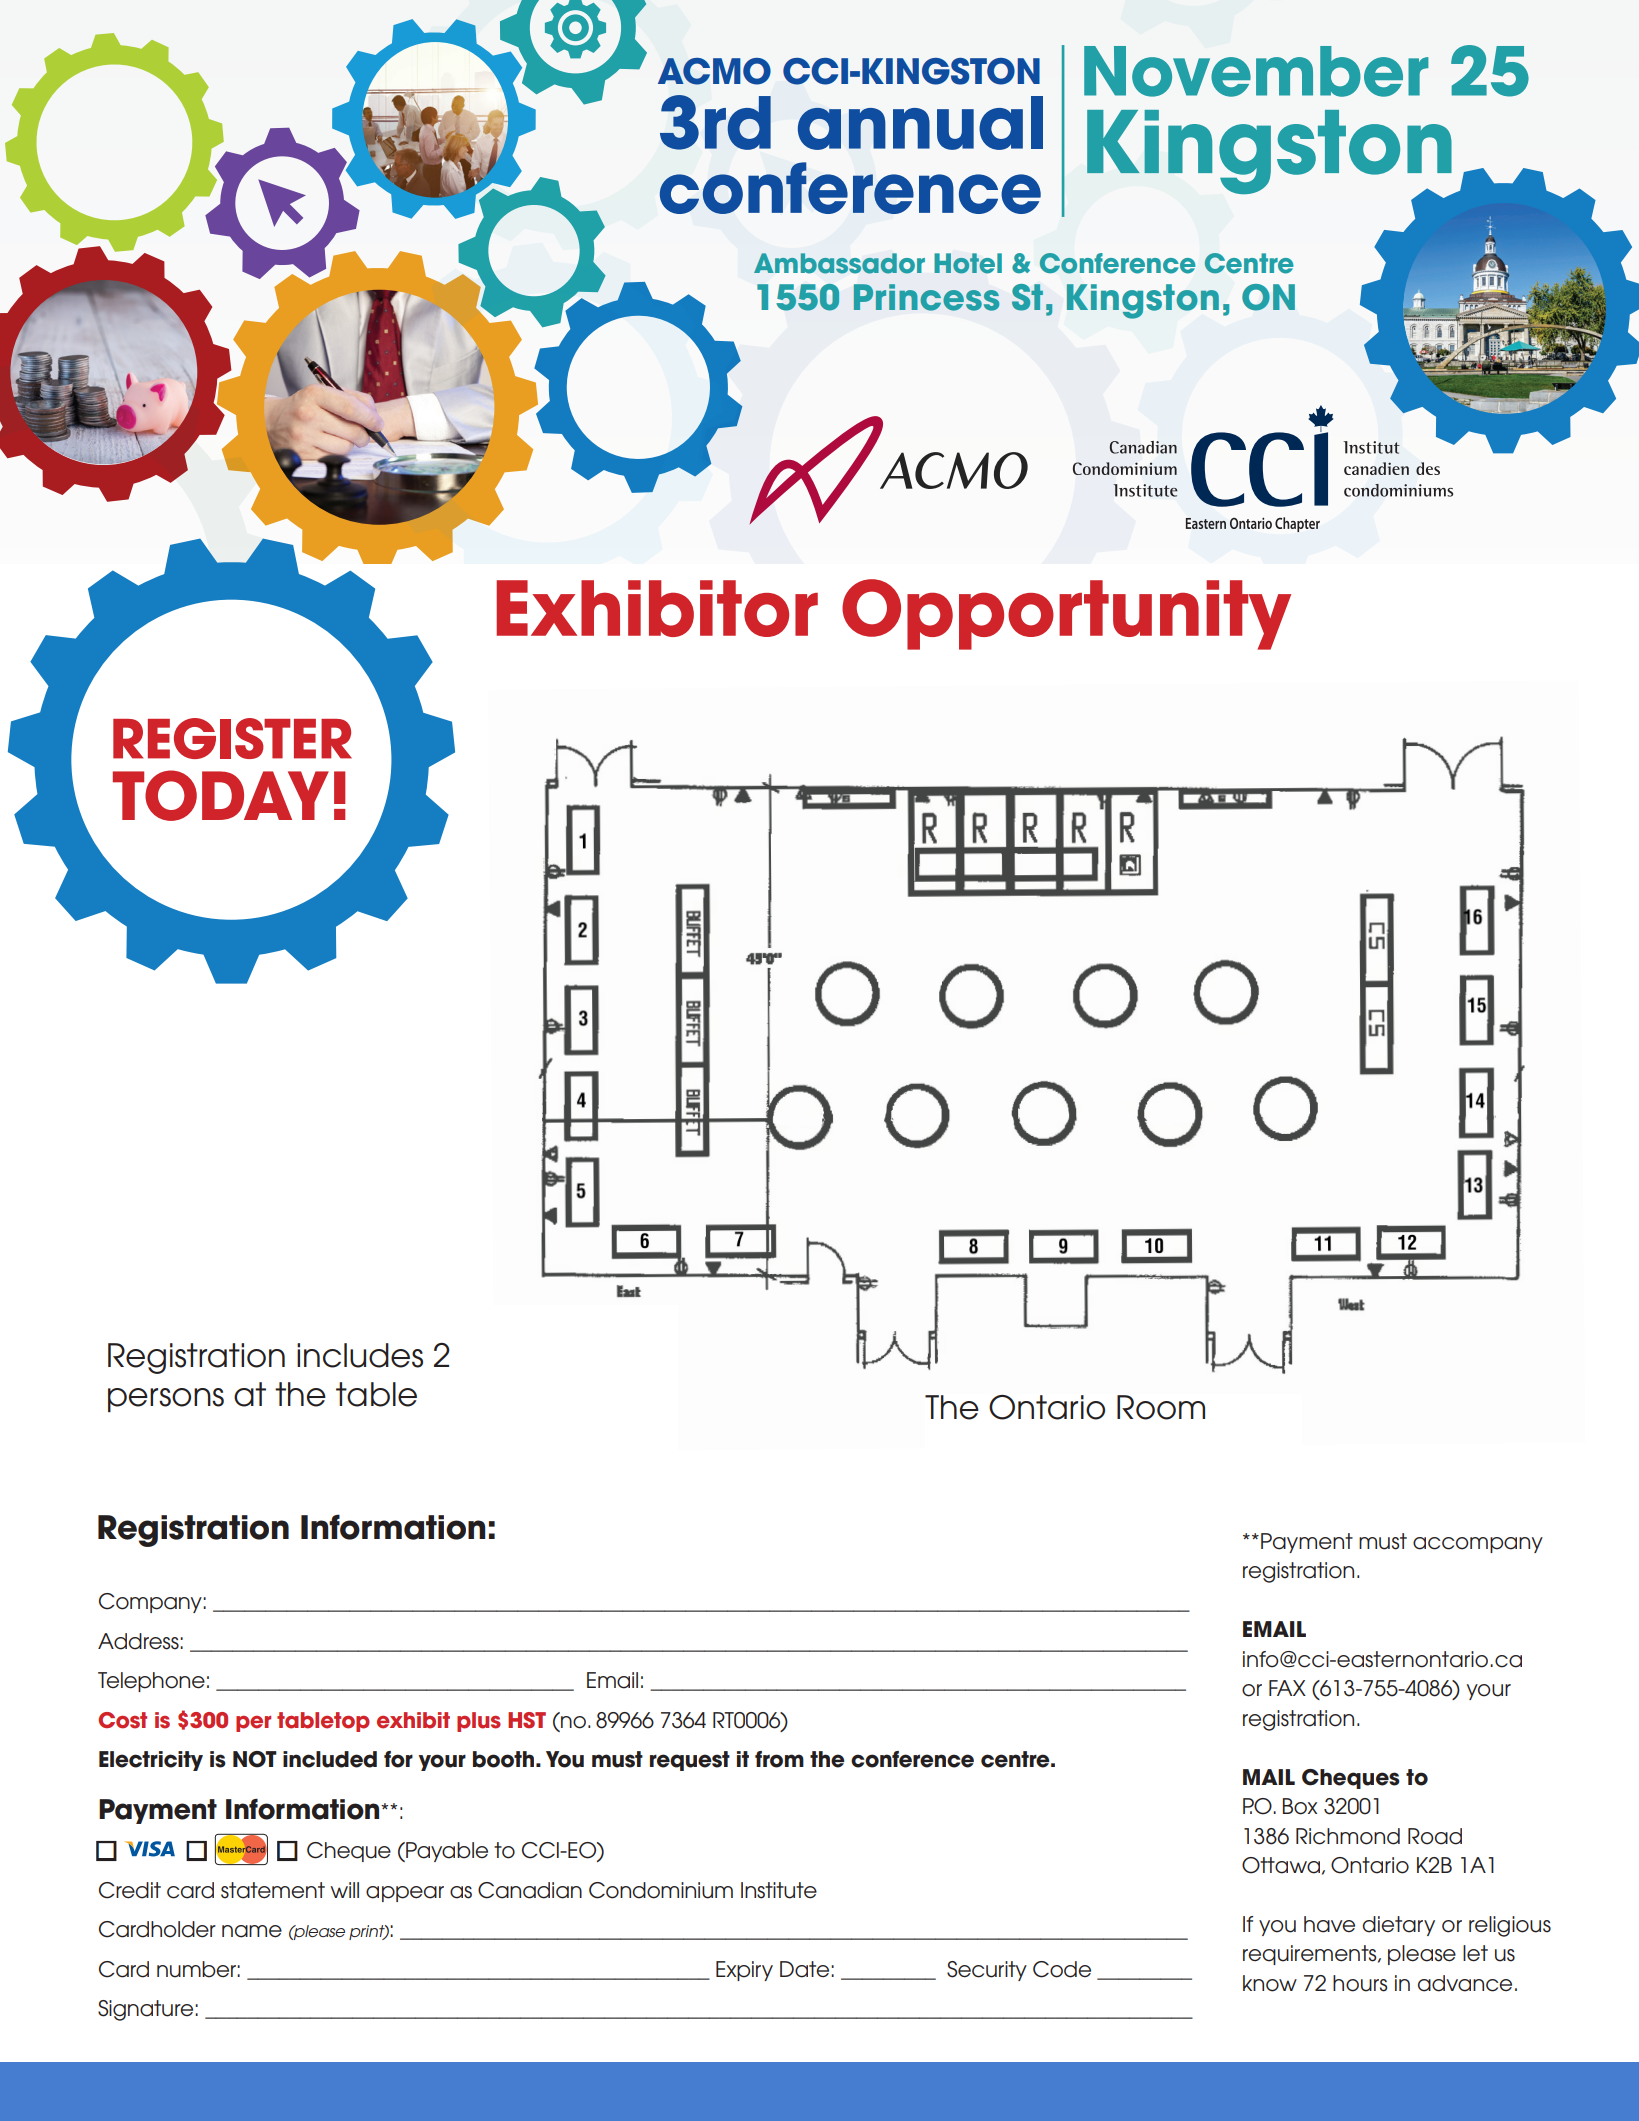  I want to click on TODAY, so click(221, 795).
